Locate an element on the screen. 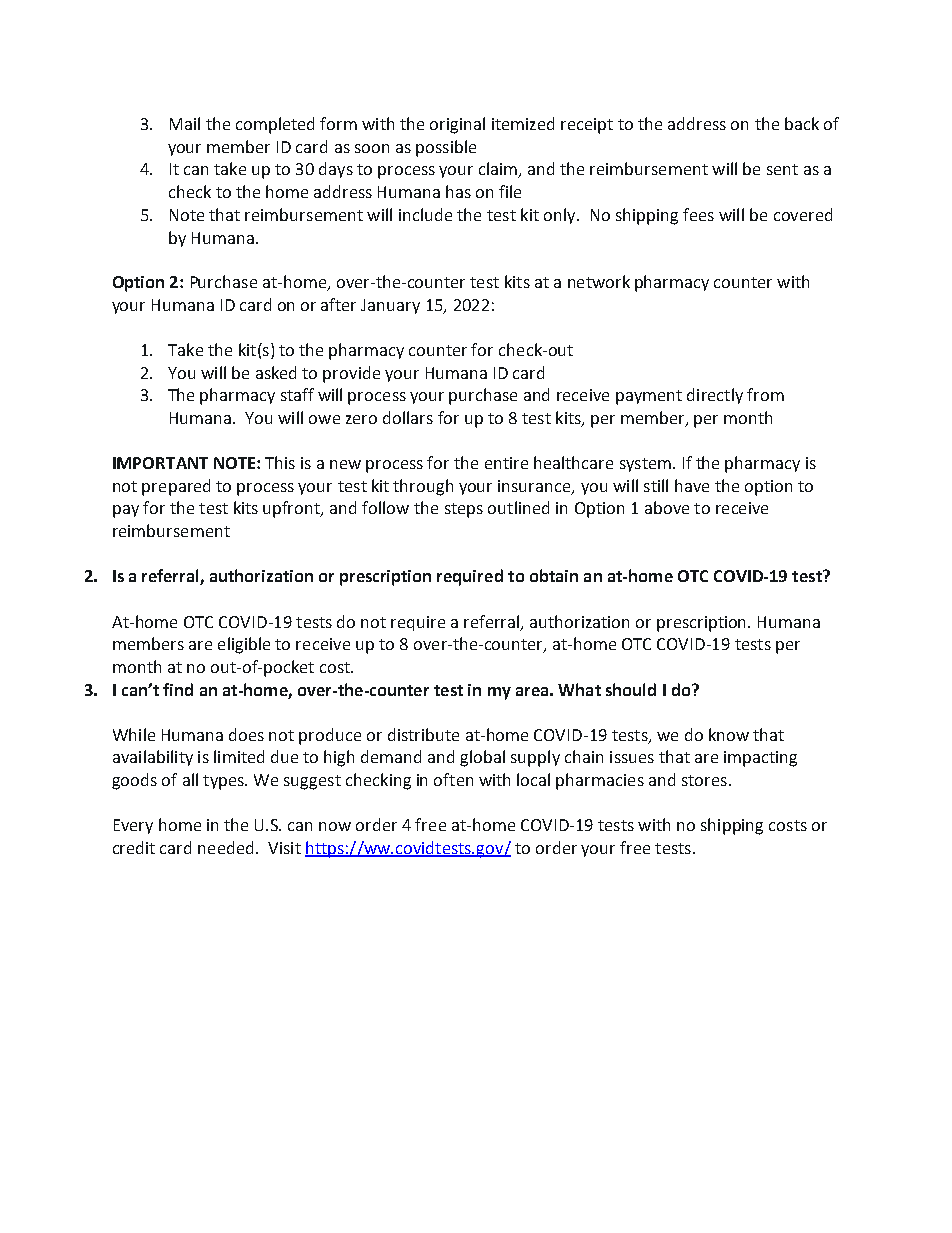  prepared is located at coordinates (176, 487).
